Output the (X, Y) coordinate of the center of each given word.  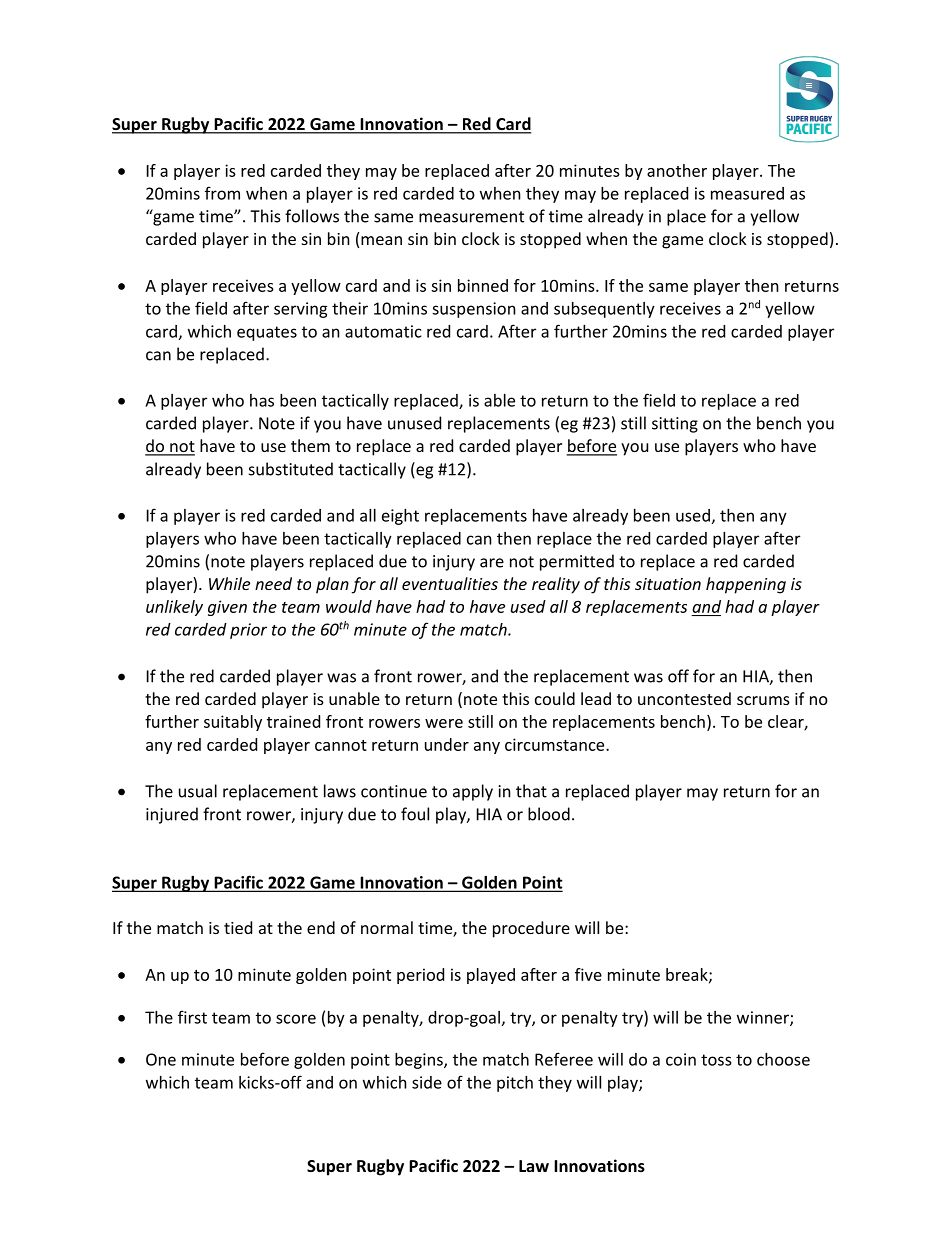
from (222, 193)
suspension (474, 310)
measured (747, 193)
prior (248, 631)
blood (549, 814)
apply (473, 792)
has (262, 400)
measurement (471, 217)
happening (746, 585)
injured (172, 815)
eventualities (450, 583)
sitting (675, 425)
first (192, 1017)
